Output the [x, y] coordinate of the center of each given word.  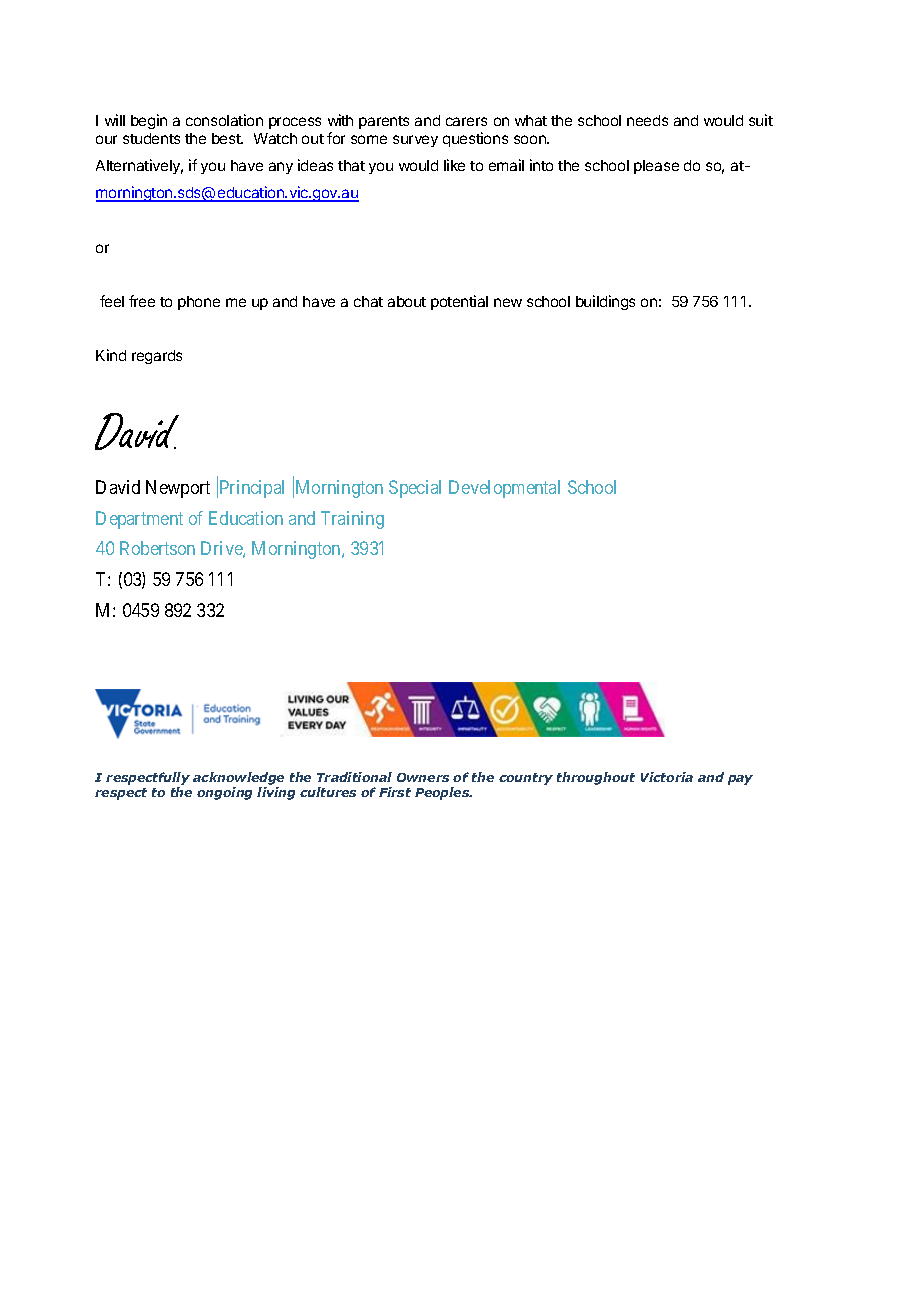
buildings [605, 302]
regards [157, 357]
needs [647, 120]
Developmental [504, 489]
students [151, 138]
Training [352, 520]
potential [459, 302]
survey [415, 141]
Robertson [157, 548]
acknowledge [238, 780]
